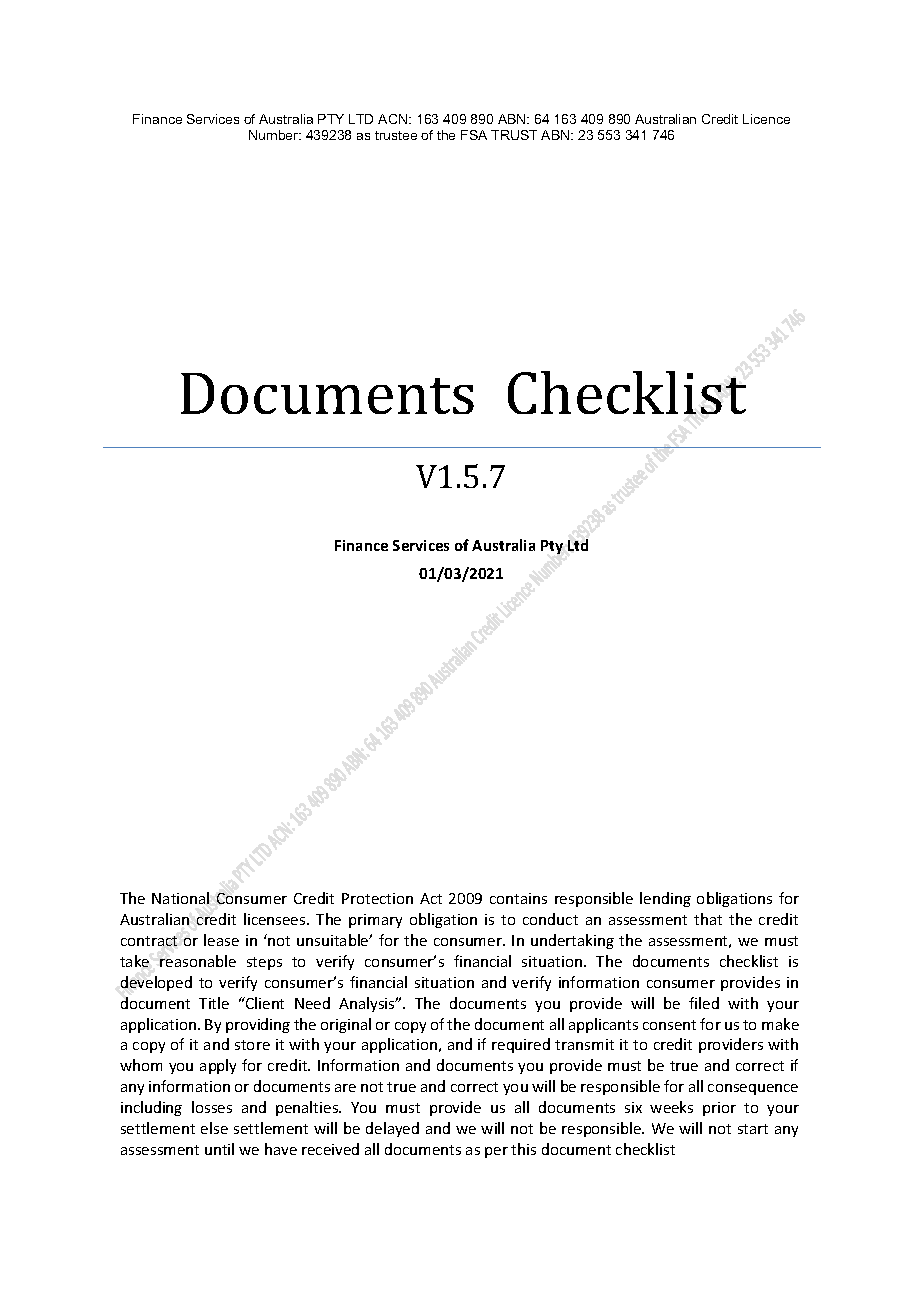  What do you see at coordinates (180, 898) in the screenshot?
I see `National` at bounding box center [180, 898].
